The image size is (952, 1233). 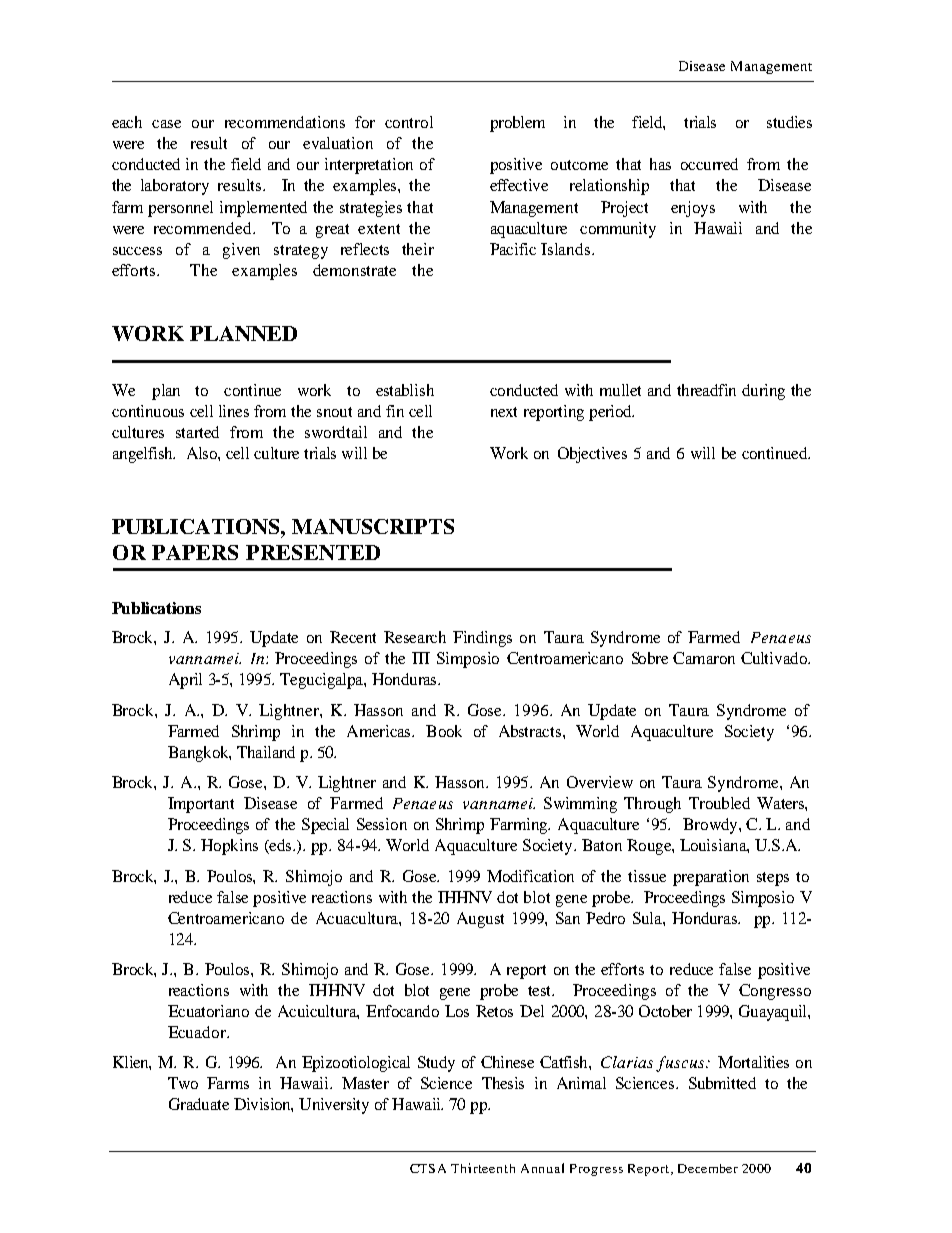 What do you see at coordinates (709, 164) in the screenshot?
I see `occurred` at bounding box center [709, 164].
